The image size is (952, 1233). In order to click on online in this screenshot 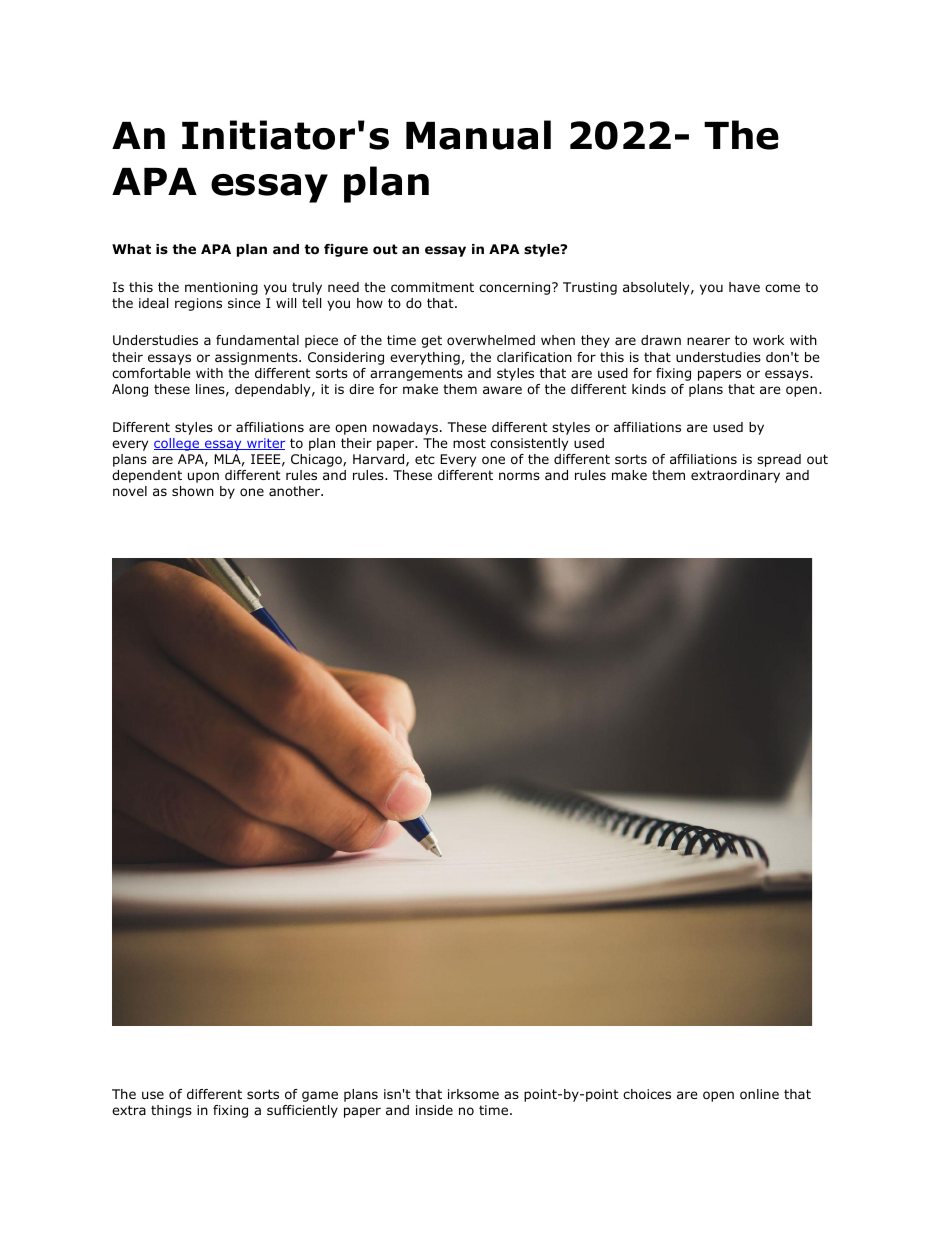, I will do `click(759, 1094)`.
